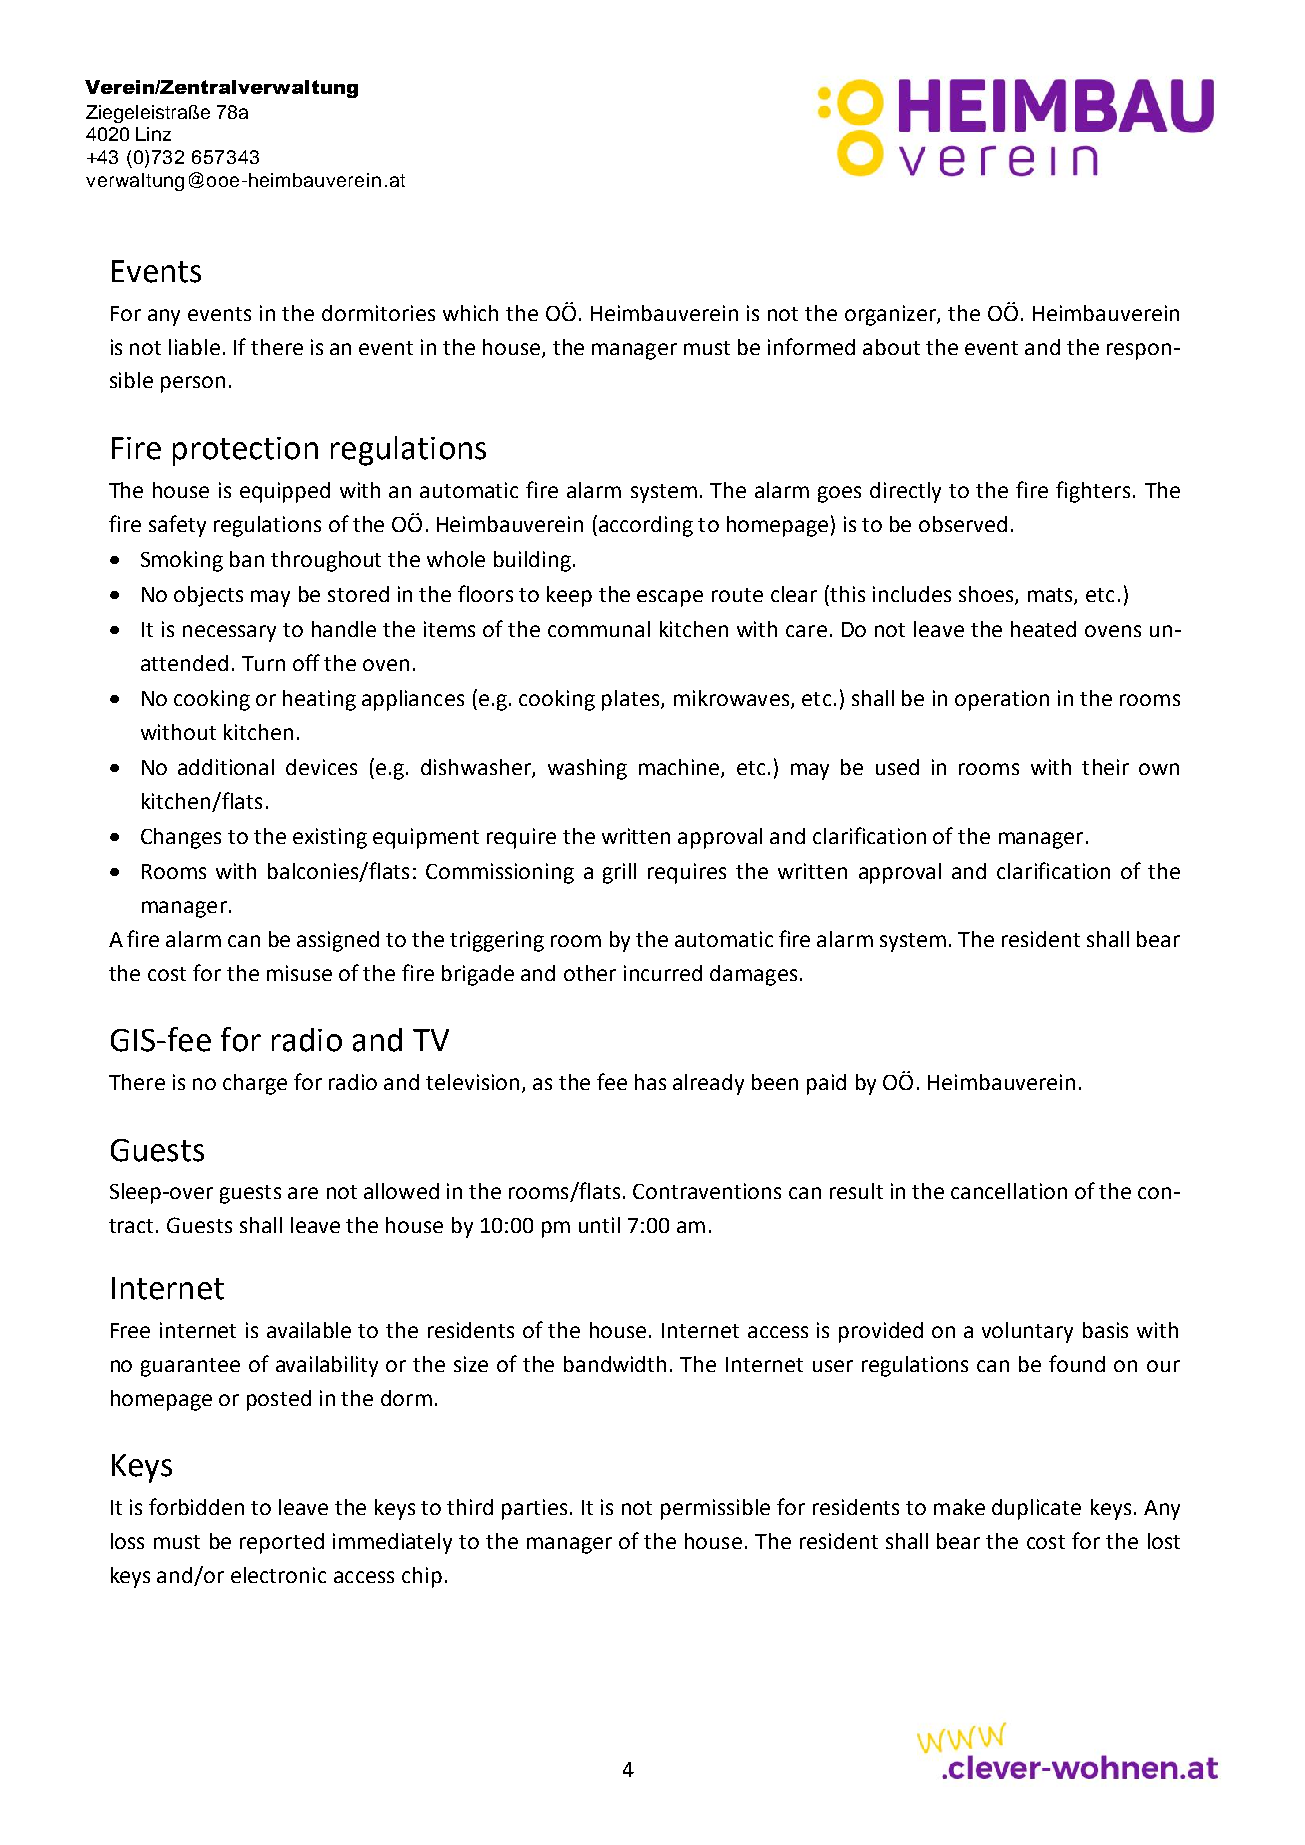 The image size is (1305, 1845). I want to click on until, so click(599, 1225).
